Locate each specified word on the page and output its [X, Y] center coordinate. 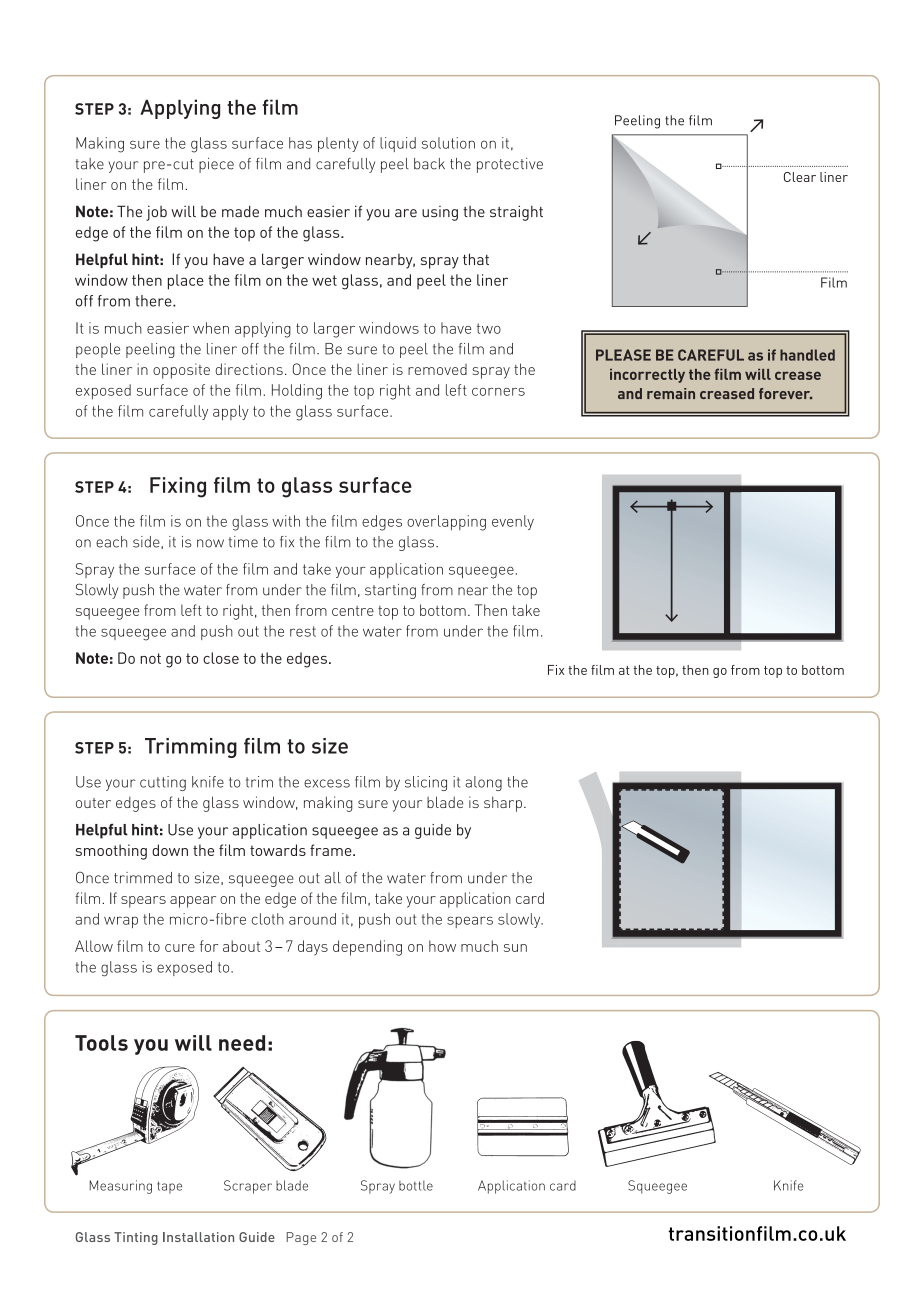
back [429, 164]
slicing [426, 783]
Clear [800, 177]
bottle [416, 1185]
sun [515, 948]
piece [216, 165]
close [221, 658]
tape [169, 1187]
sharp [503, 804]
